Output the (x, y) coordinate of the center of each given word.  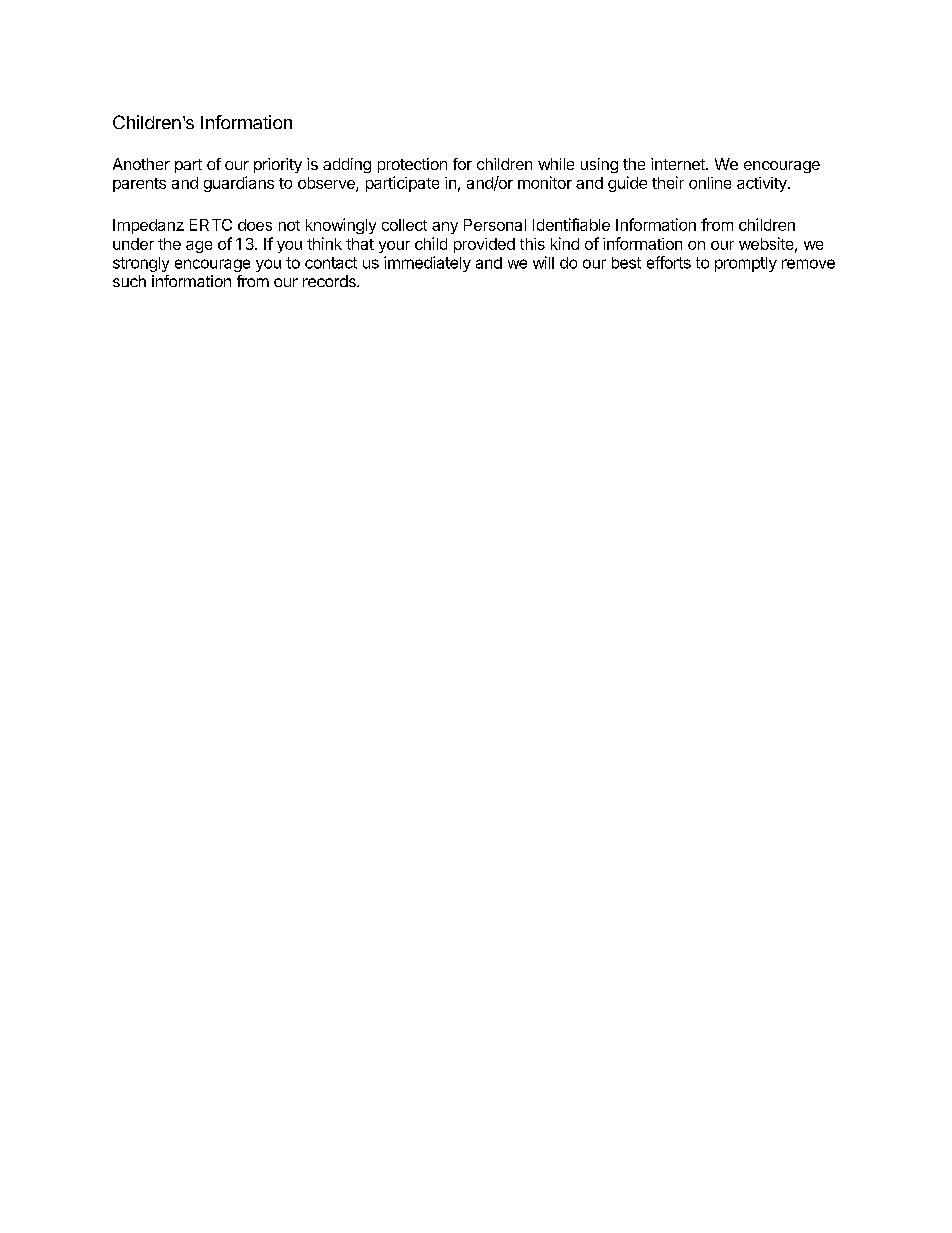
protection (412, 165)
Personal (495, 225)
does (255, 225)
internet (679, 164)
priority (278, 165)
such (129, 281)
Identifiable (571, 224)
